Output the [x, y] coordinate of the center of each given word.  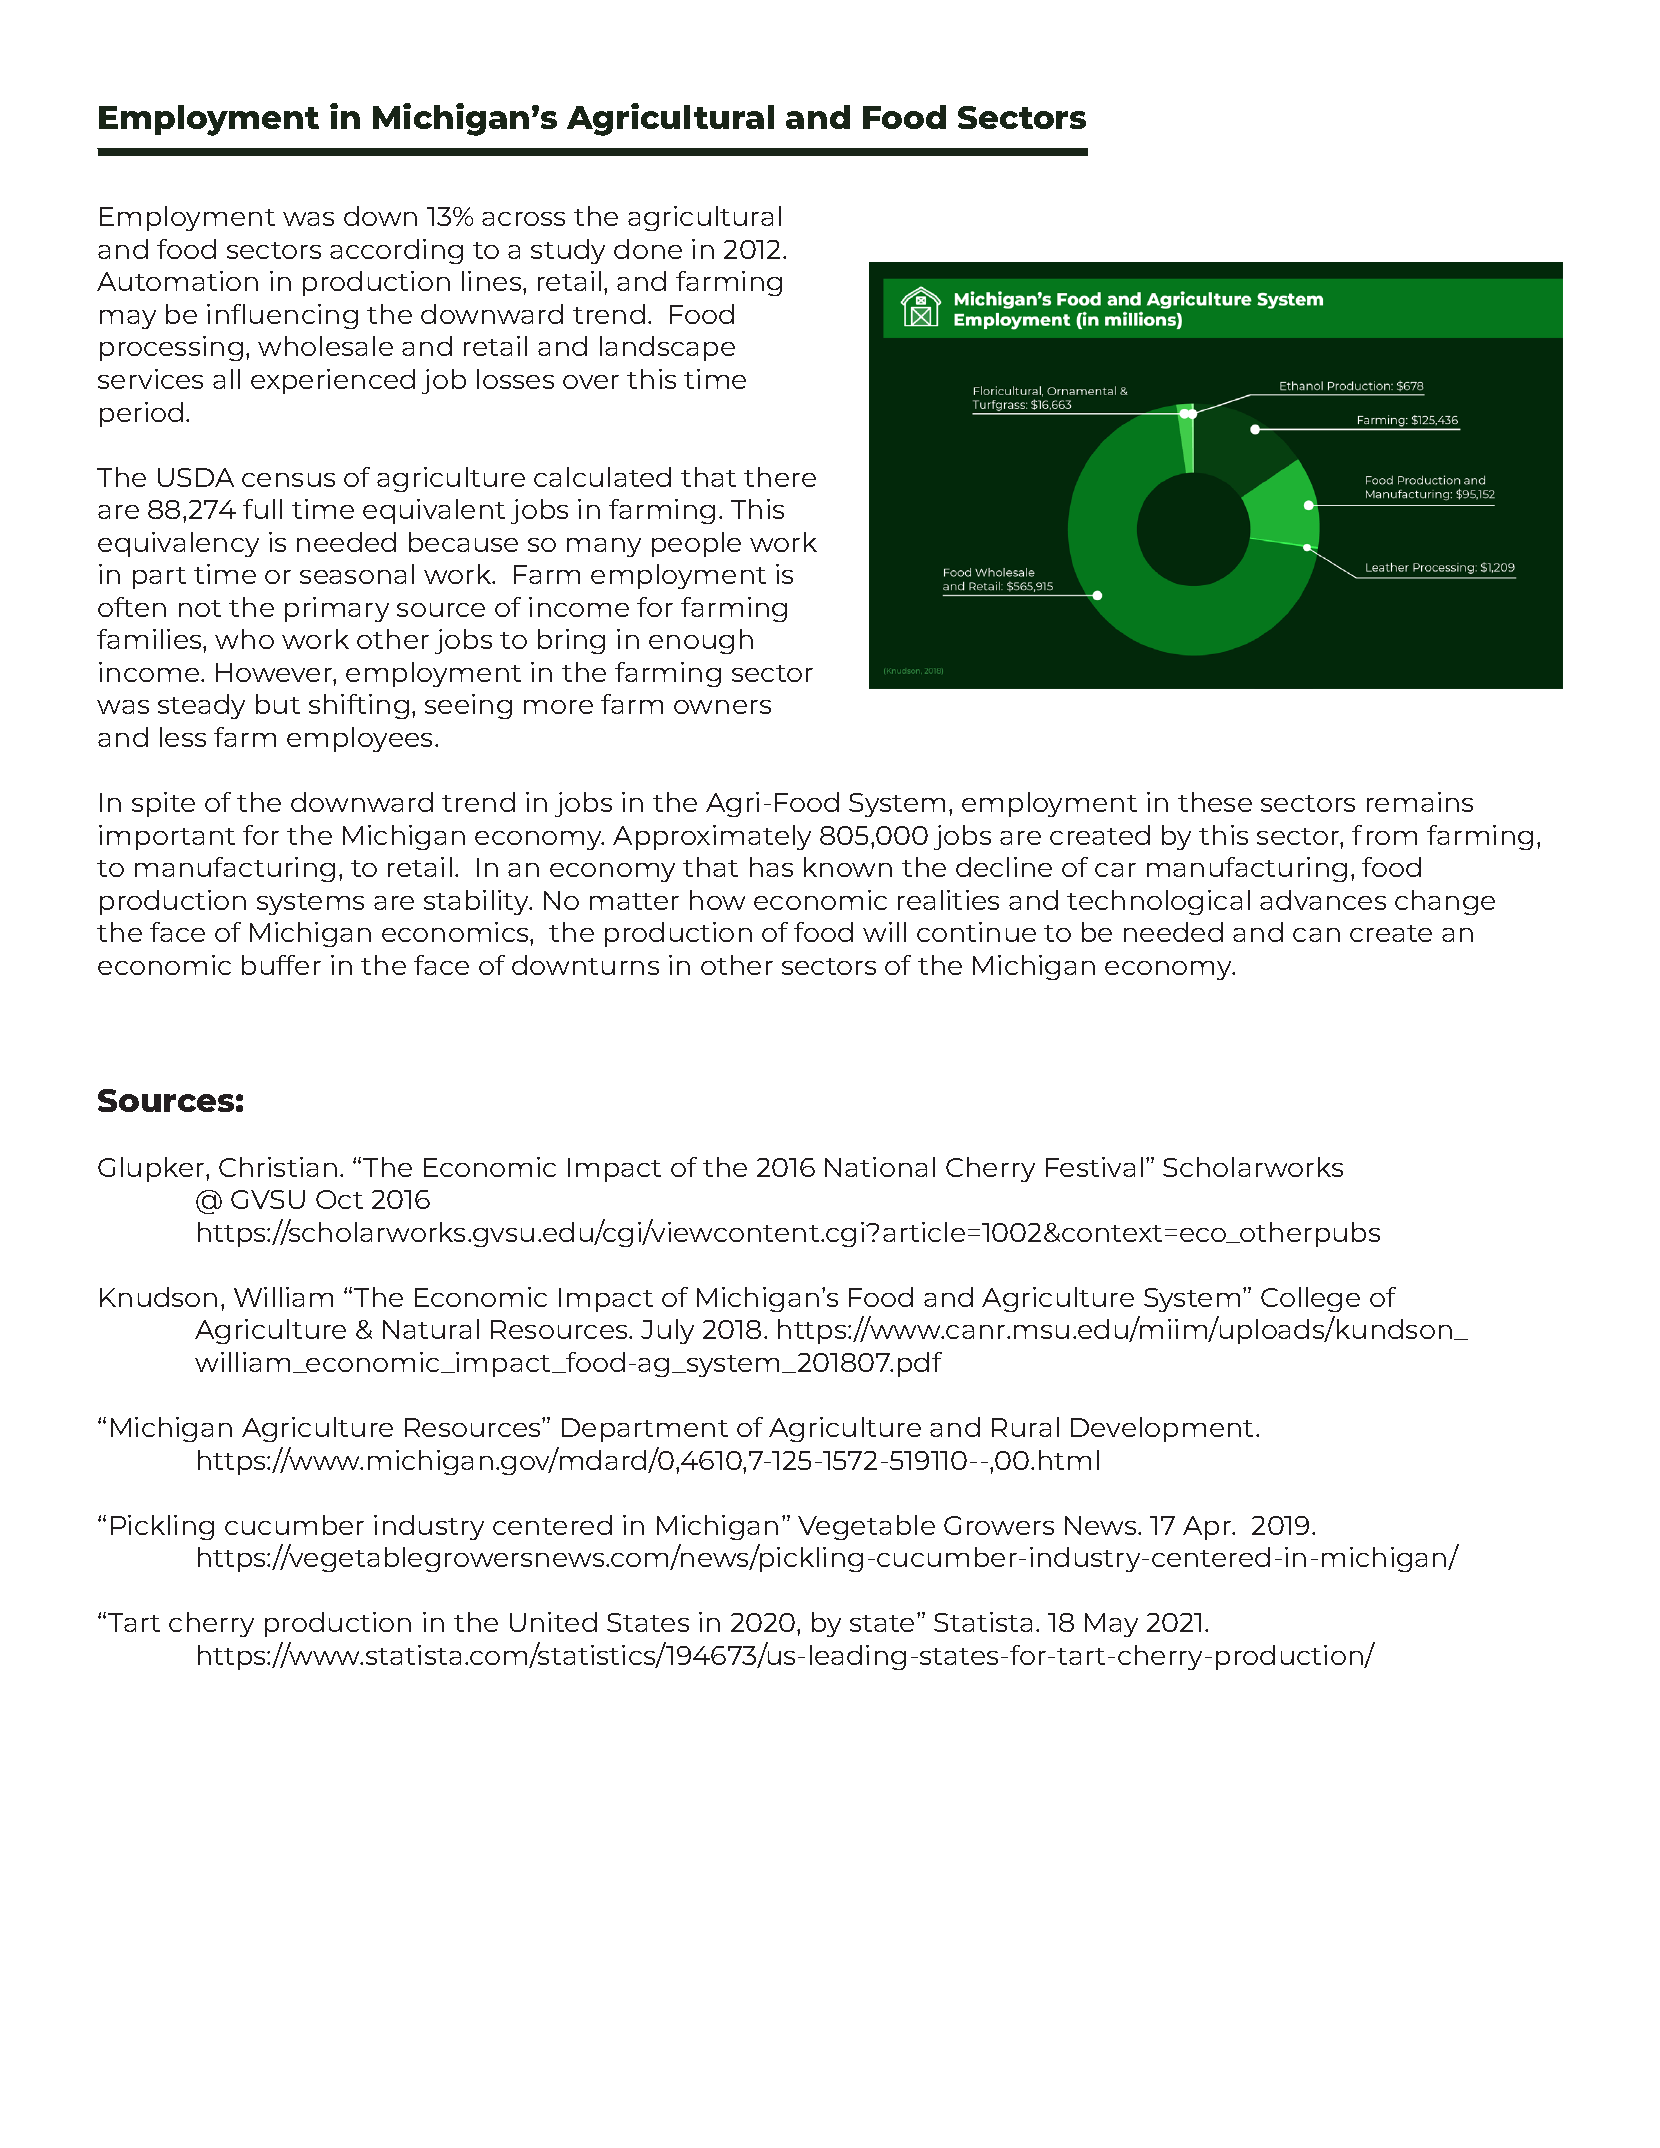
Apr [1208, 1528]
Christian [278, 1167]
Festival [1094, 1167]
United [553, 1622]
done [648, 249]
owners [722, 707]
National [880, 1167]
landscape [667, 348]
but [278, 704]
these [1215, 802]
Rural [1025, 1427]
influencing [282, 316]
